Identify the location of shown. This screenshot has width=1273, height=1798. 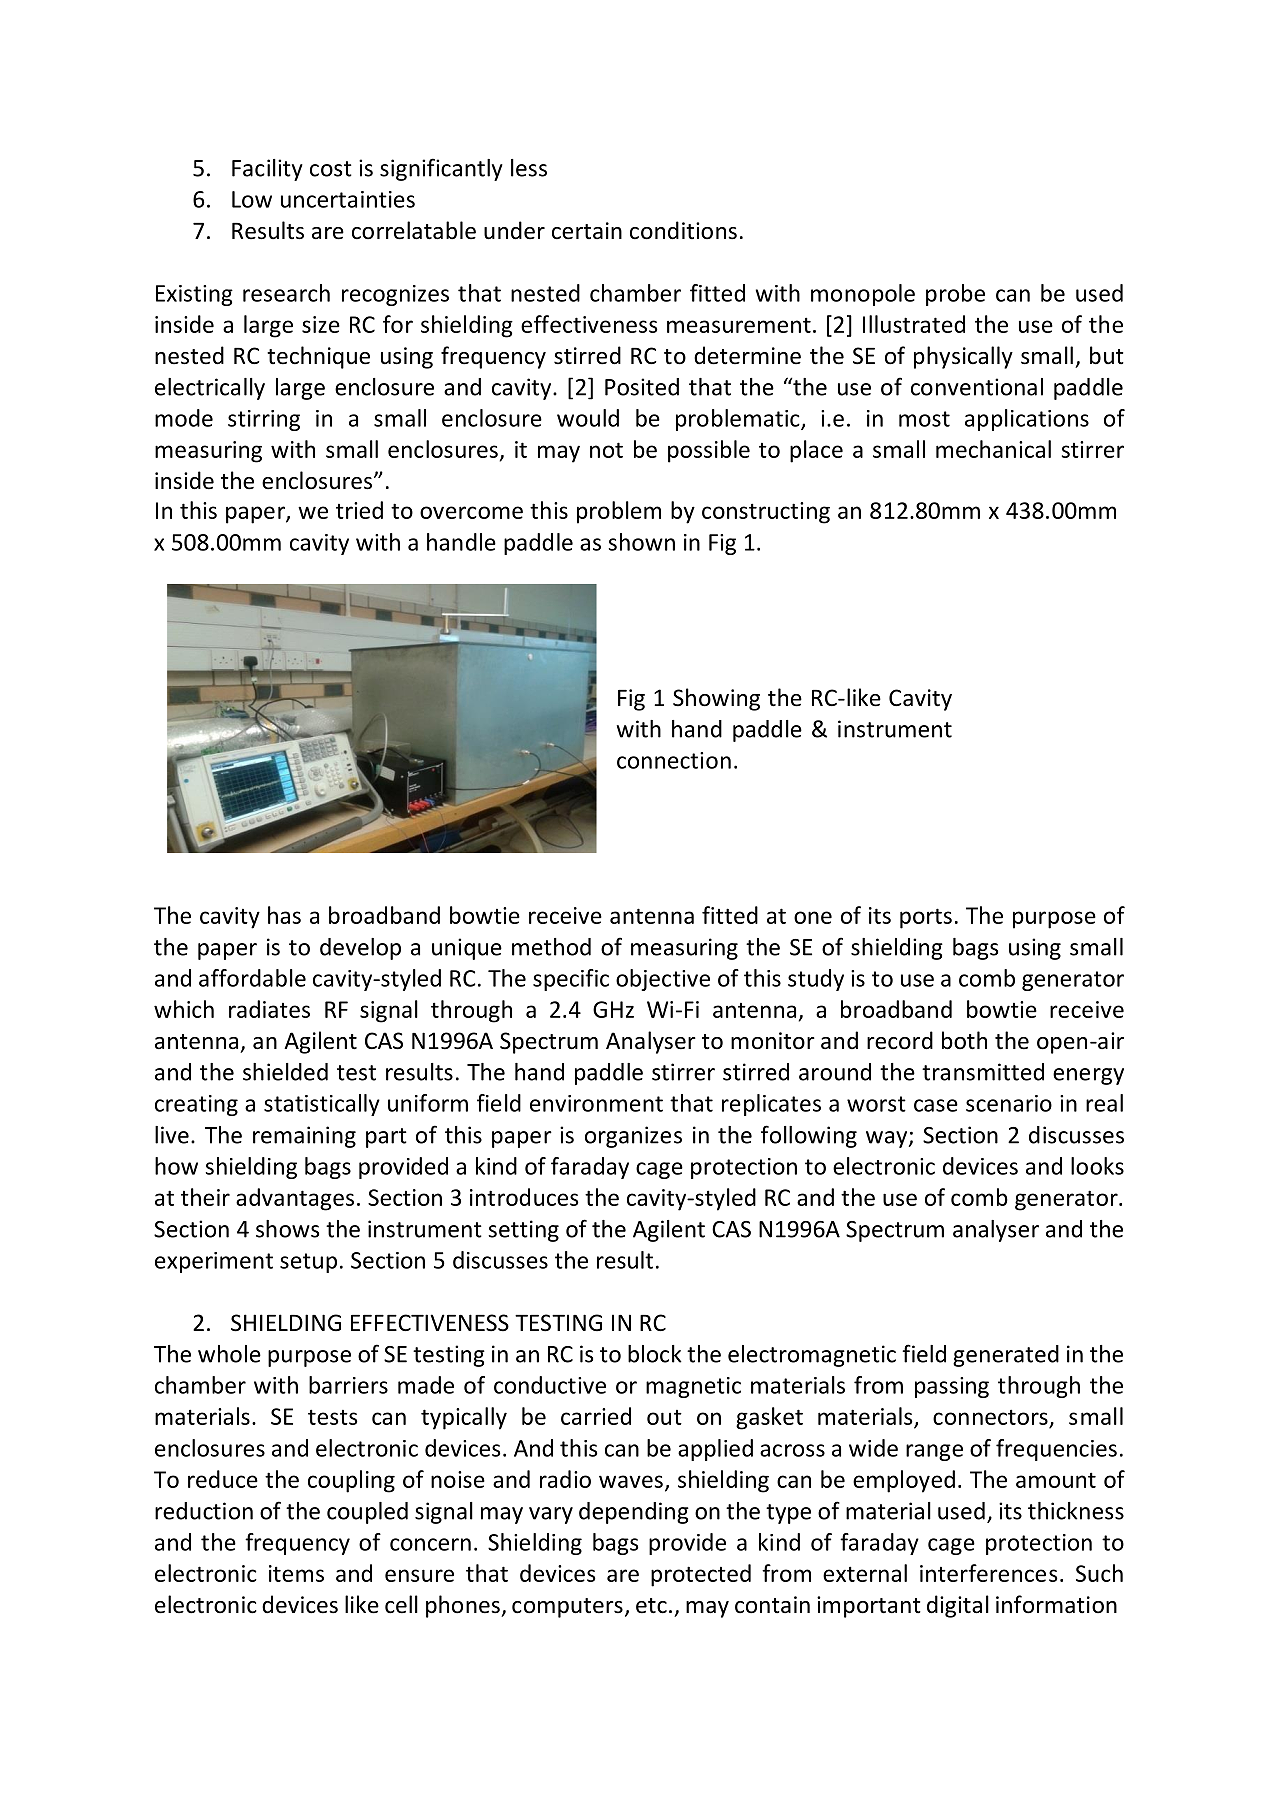
(642, 542).
